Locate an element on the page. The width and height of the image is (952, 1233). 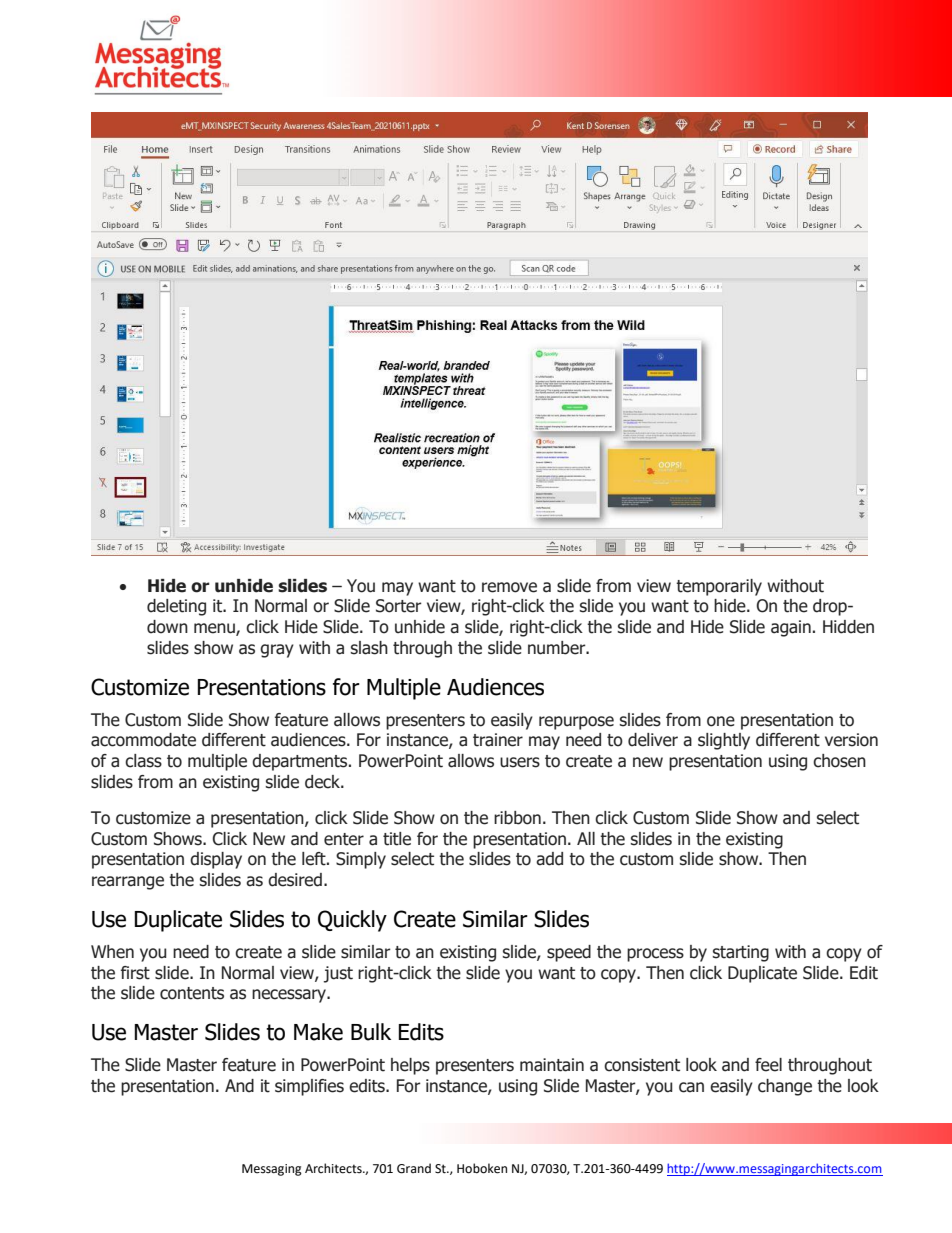
users is located at coordinates (520, 762).
